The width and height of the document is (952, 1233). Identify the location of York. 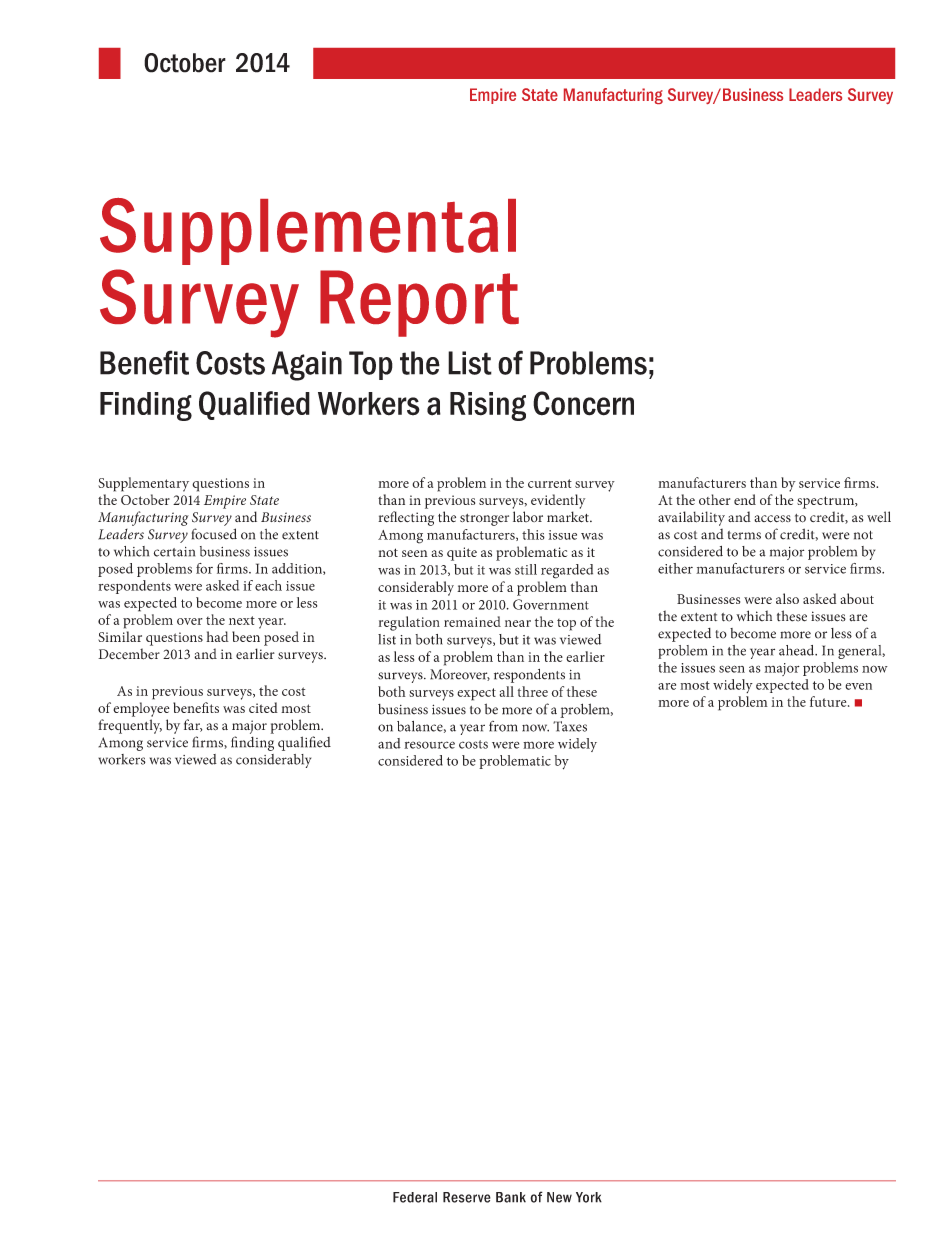
(589, 1197).
